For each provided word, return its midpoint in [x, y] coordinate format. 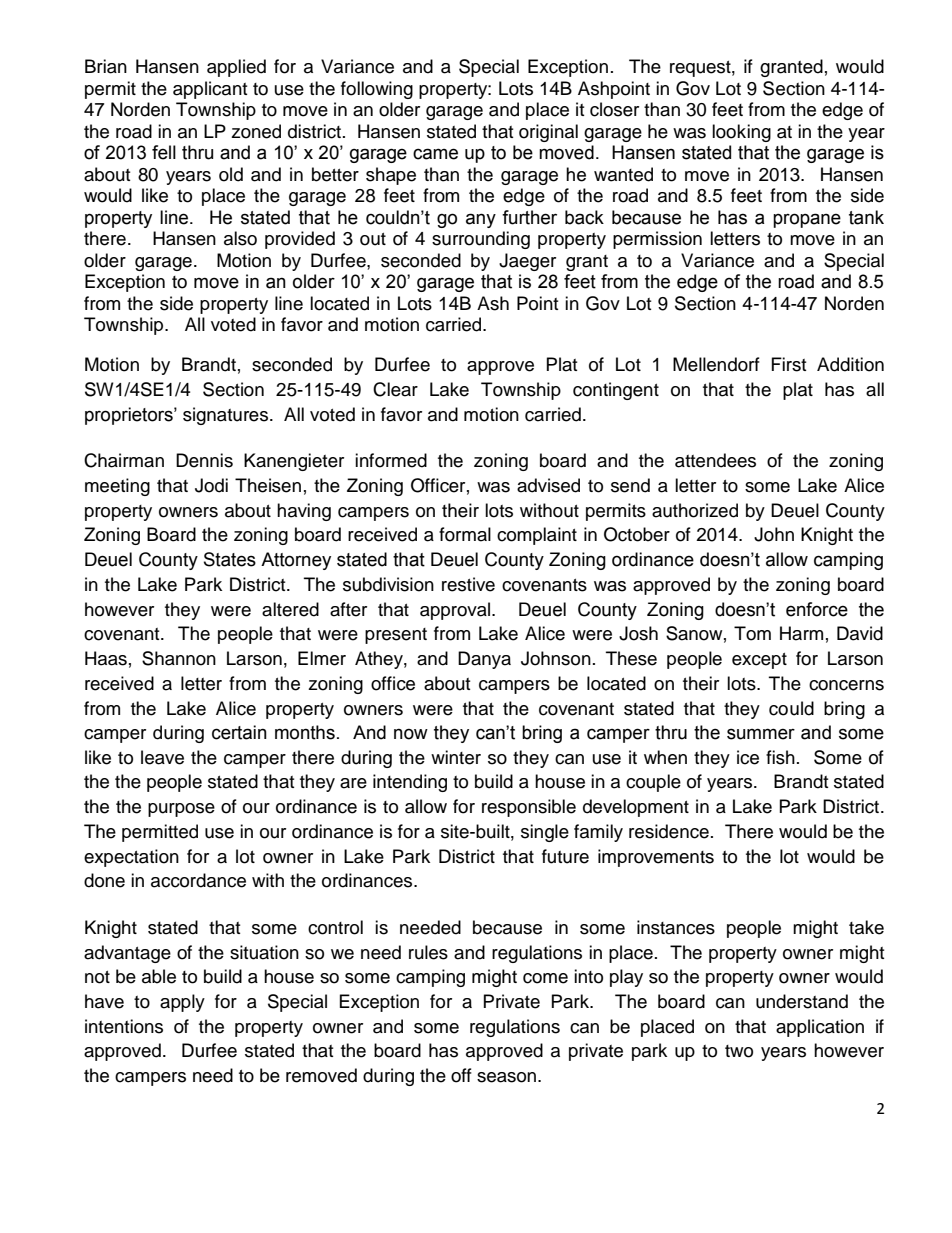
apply [182, 1003]
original [548, 133]
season [508, 1077]
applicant [210, 90]
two [739, 1051]
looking [741, 133]
